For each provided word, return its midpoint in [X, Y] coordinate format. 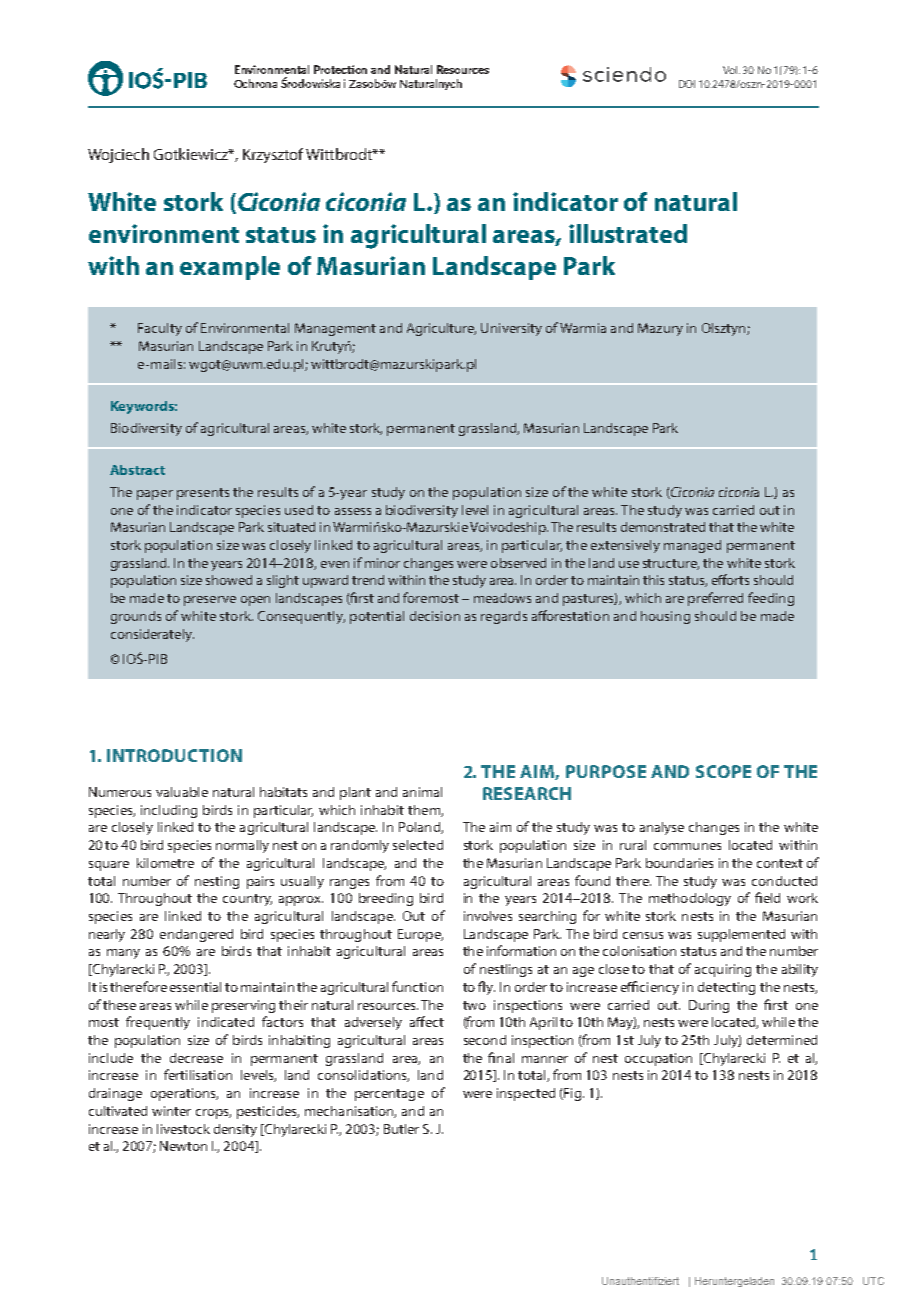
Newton [183, 1146]
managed [692, 546]
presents [203, 494]
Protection [340, 69]
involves [488, 916]
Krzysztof [273, 155]
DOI [687, 84]
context [780, 863]
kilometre [165, 863]
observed [518, 563]
